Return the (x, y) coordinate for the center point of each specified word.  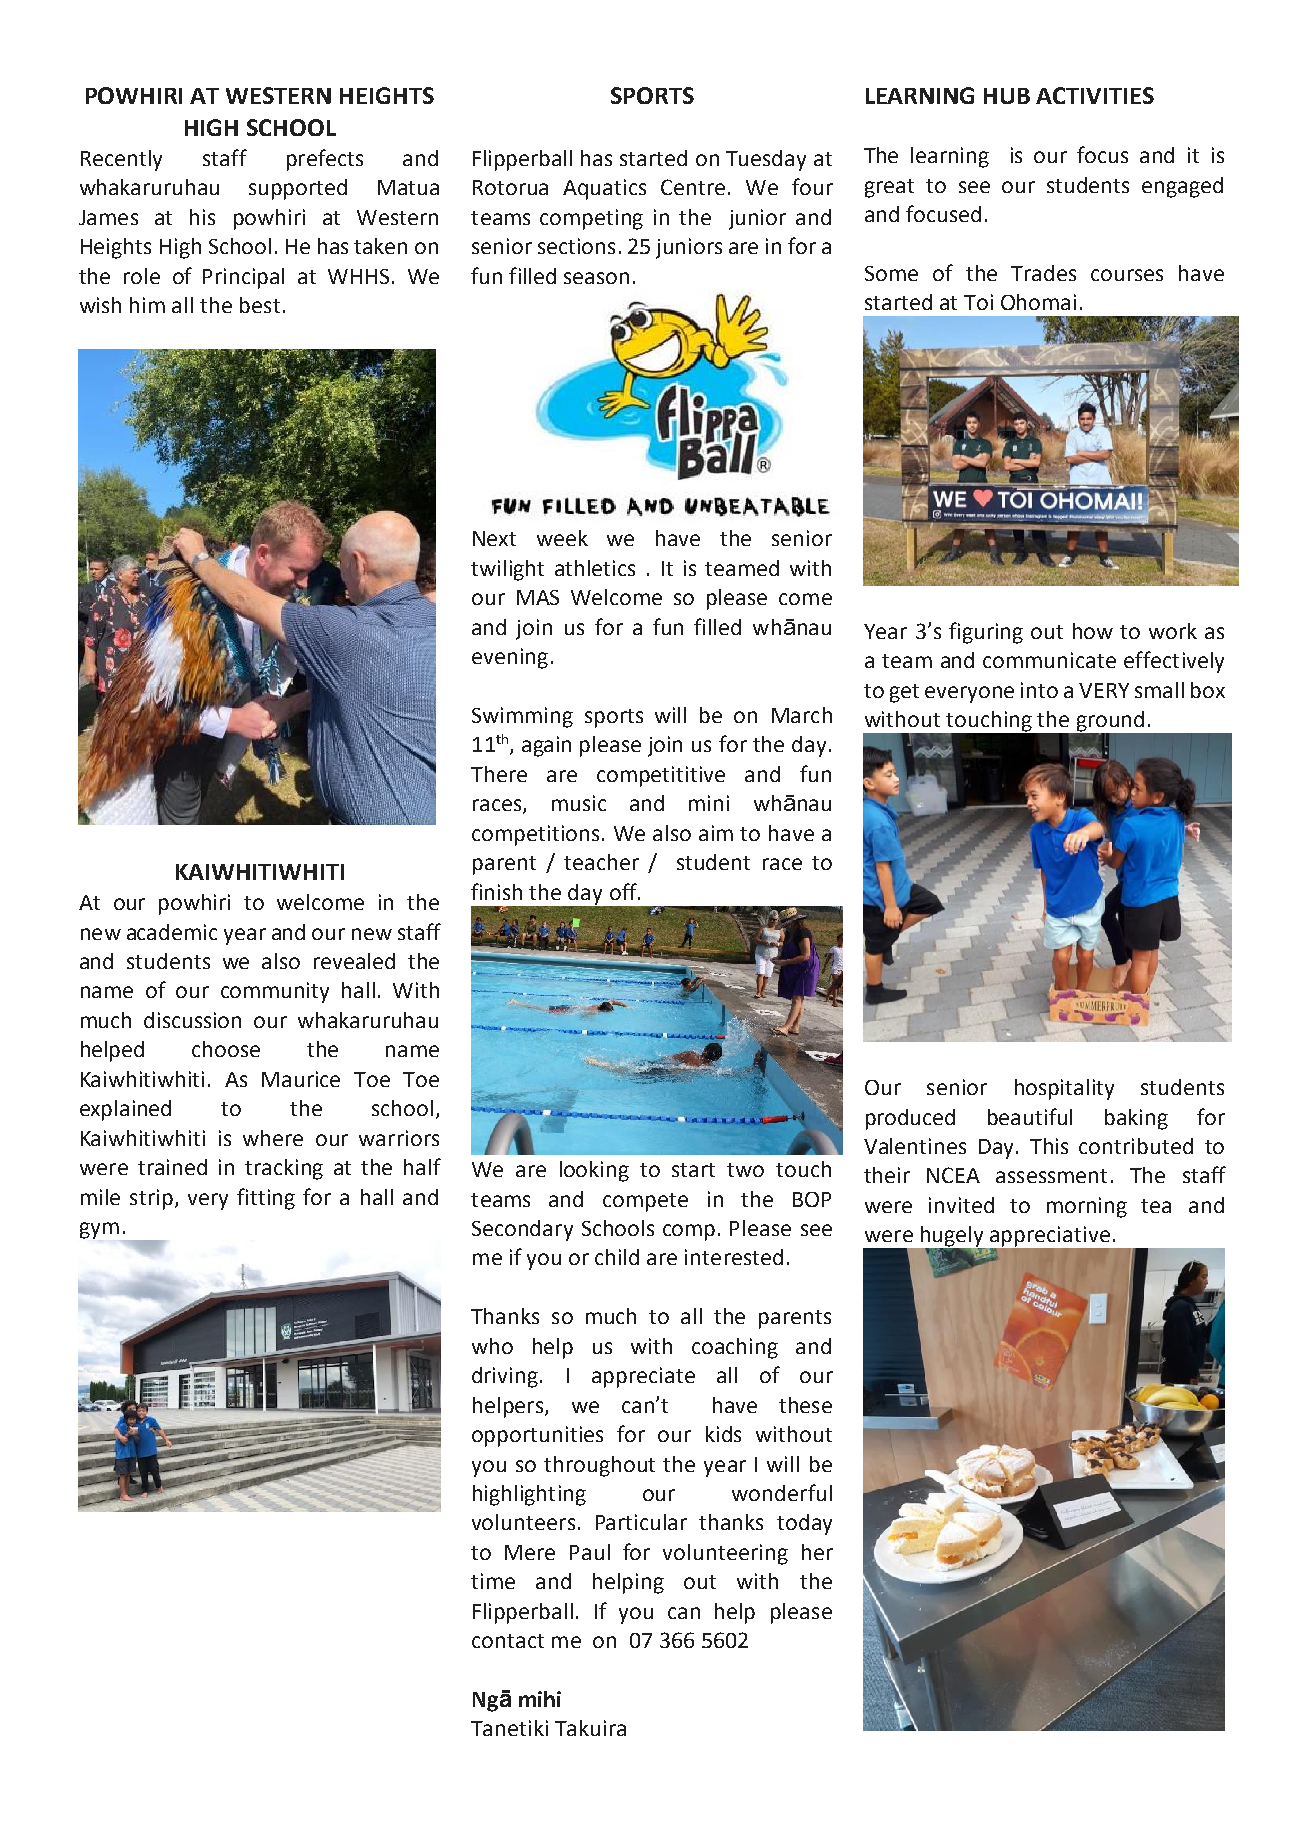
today (804, 1524)
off (624, 891)
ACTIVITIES (1095, 95)
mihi (540, 1699)
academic (172, 932)
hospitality (1064, 1089)
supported (298, 189)
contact (508, 1641)
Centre (693, 187)
